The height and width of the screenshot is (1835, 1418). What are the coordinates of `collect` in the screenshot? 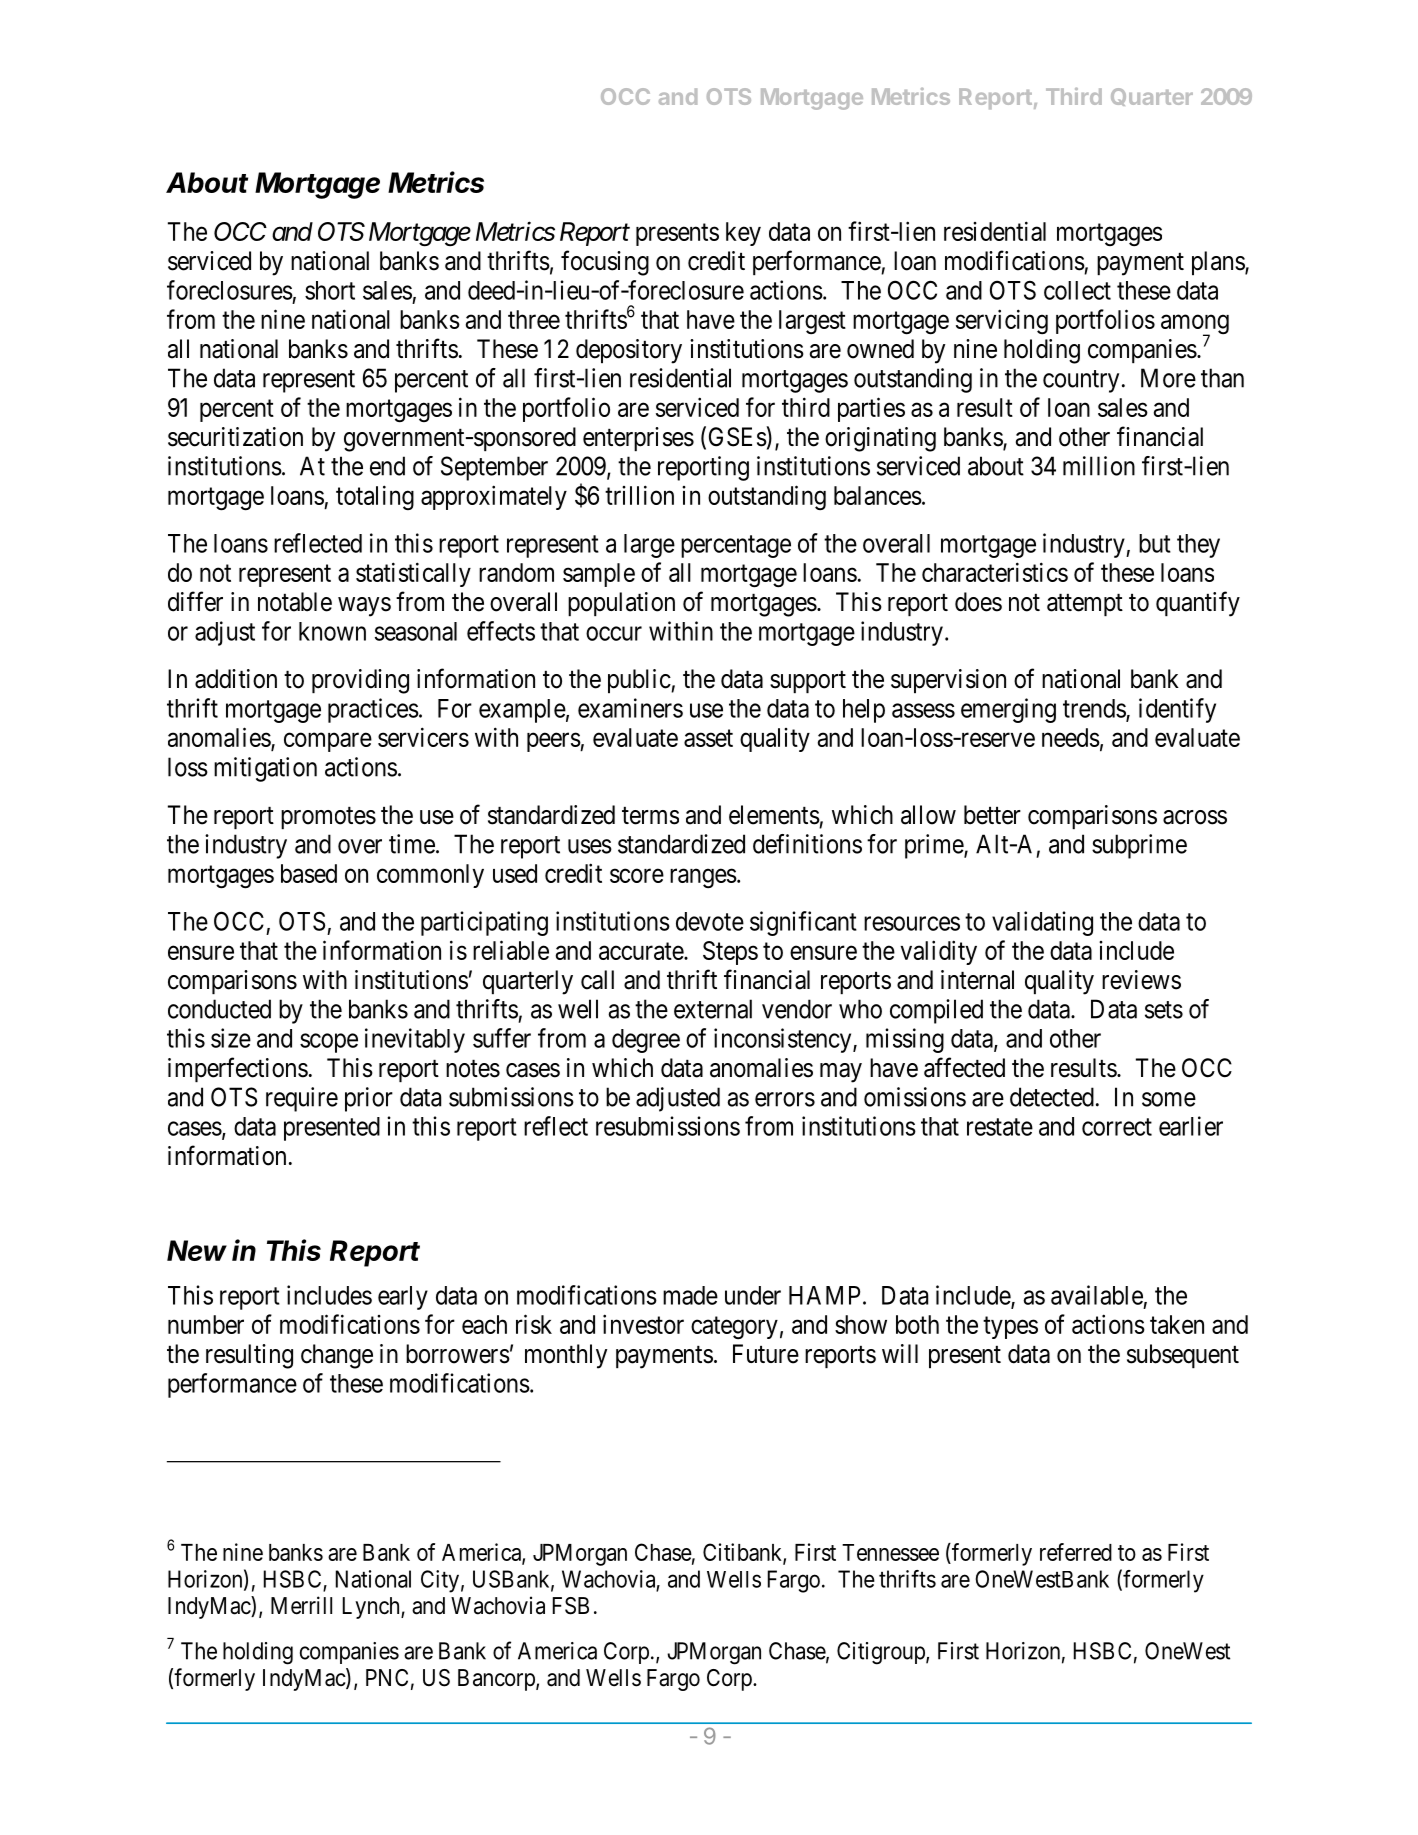 It's located at (1077, 290).
